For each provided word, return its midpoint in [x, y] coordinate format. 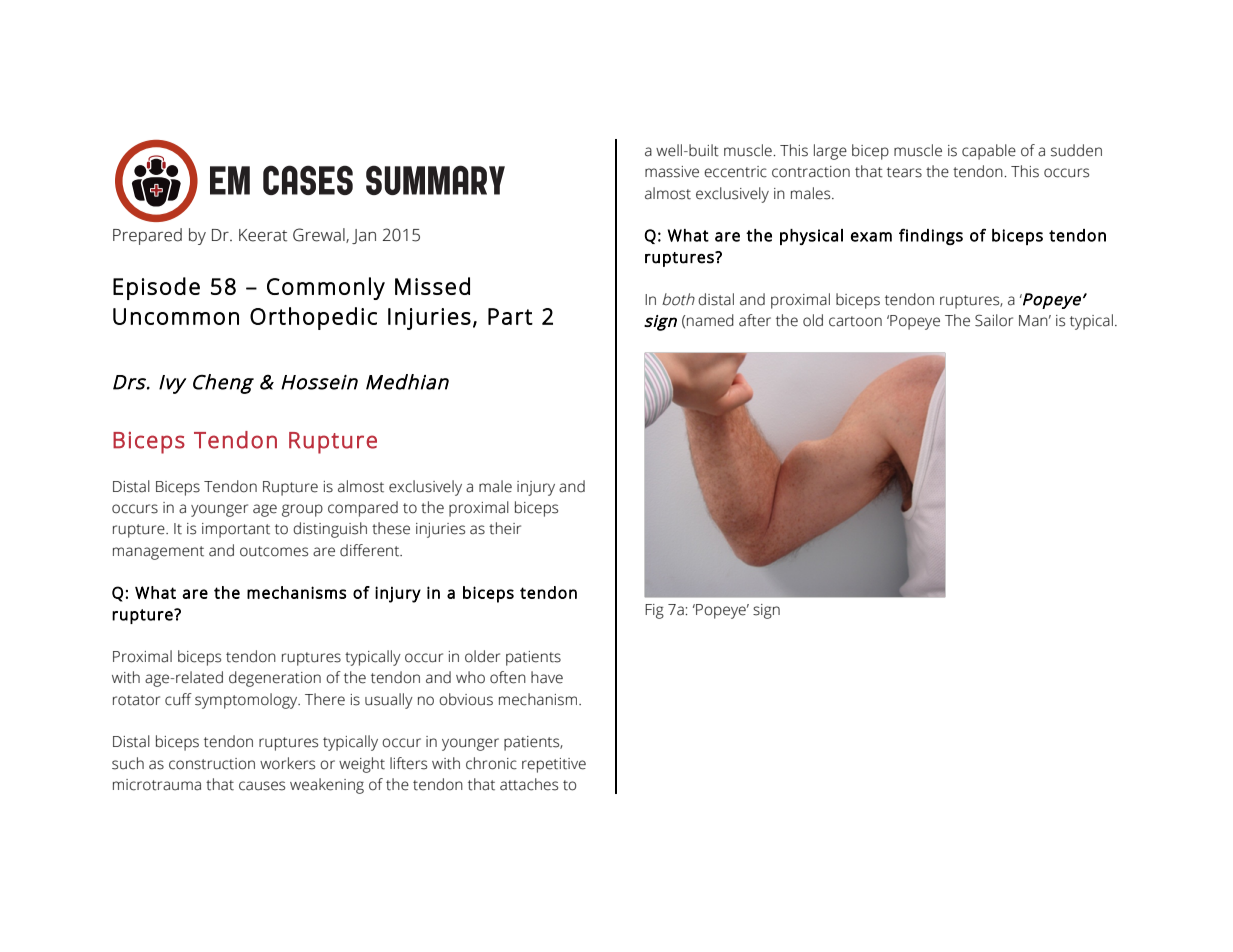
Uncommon [176, 316]
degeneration [275, 679]
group [302, 510]
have [547, 677]
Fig [654, 611]
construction [212, 764]
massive [672, 172]
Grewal [320, 235]
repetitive [554, 765]
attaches [529, 784]
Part [510, 316]
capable [989, 152]
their [505, 528]
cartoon [855, 321]
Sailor [994, 320]
